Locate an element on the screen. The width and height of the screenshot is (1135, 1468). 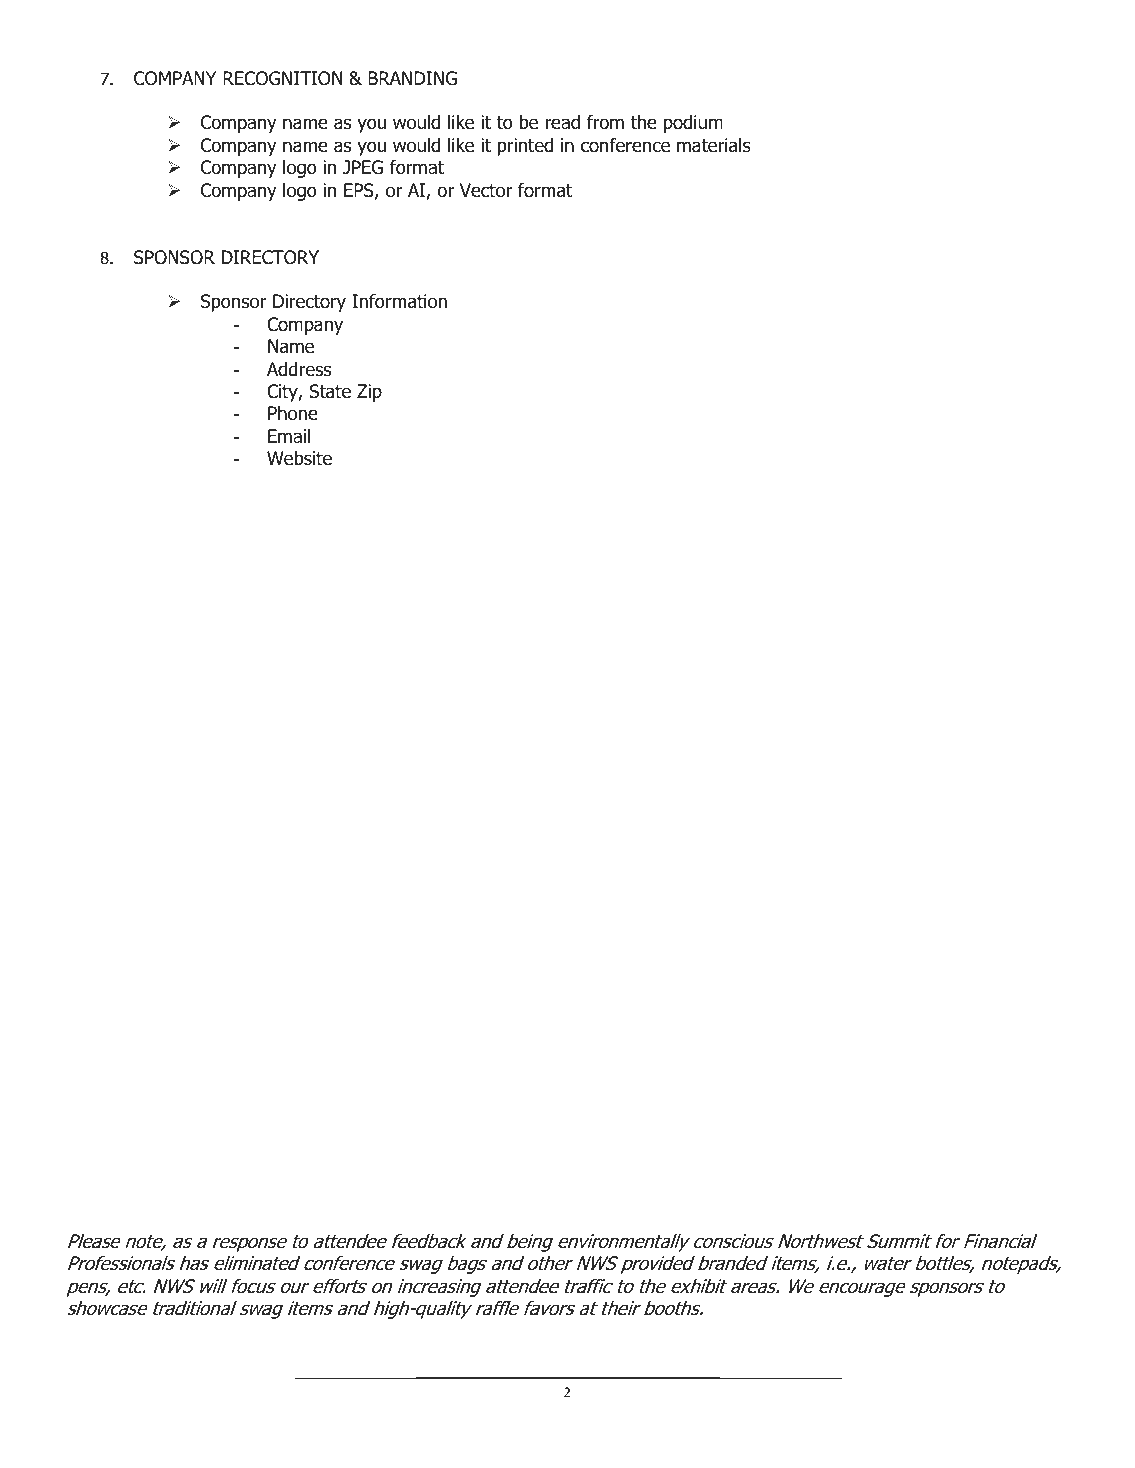
Zip is located at coordinates (369, 393).
